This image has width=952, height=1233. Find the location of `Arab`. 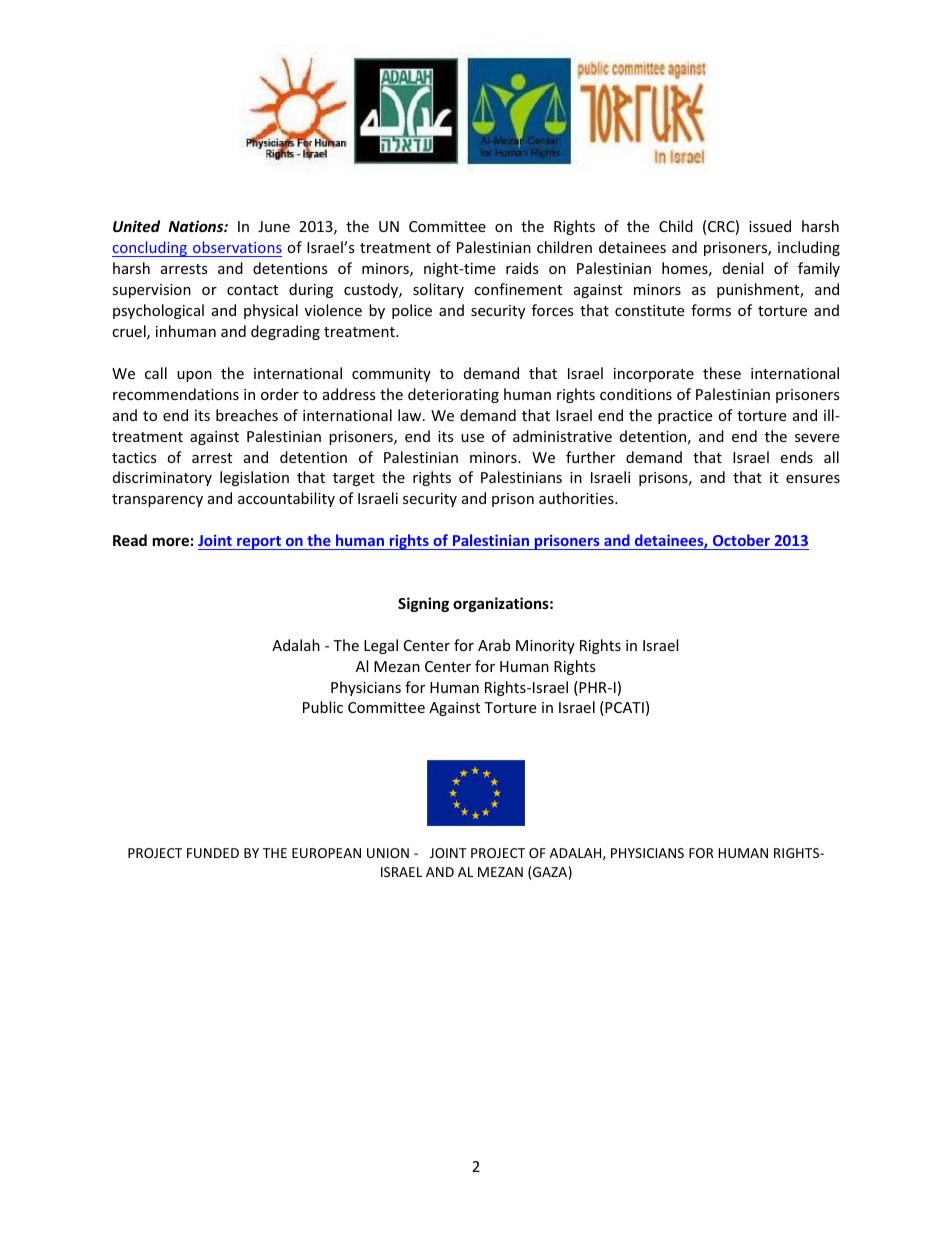

Arab is located at coordinates (494, 645).
